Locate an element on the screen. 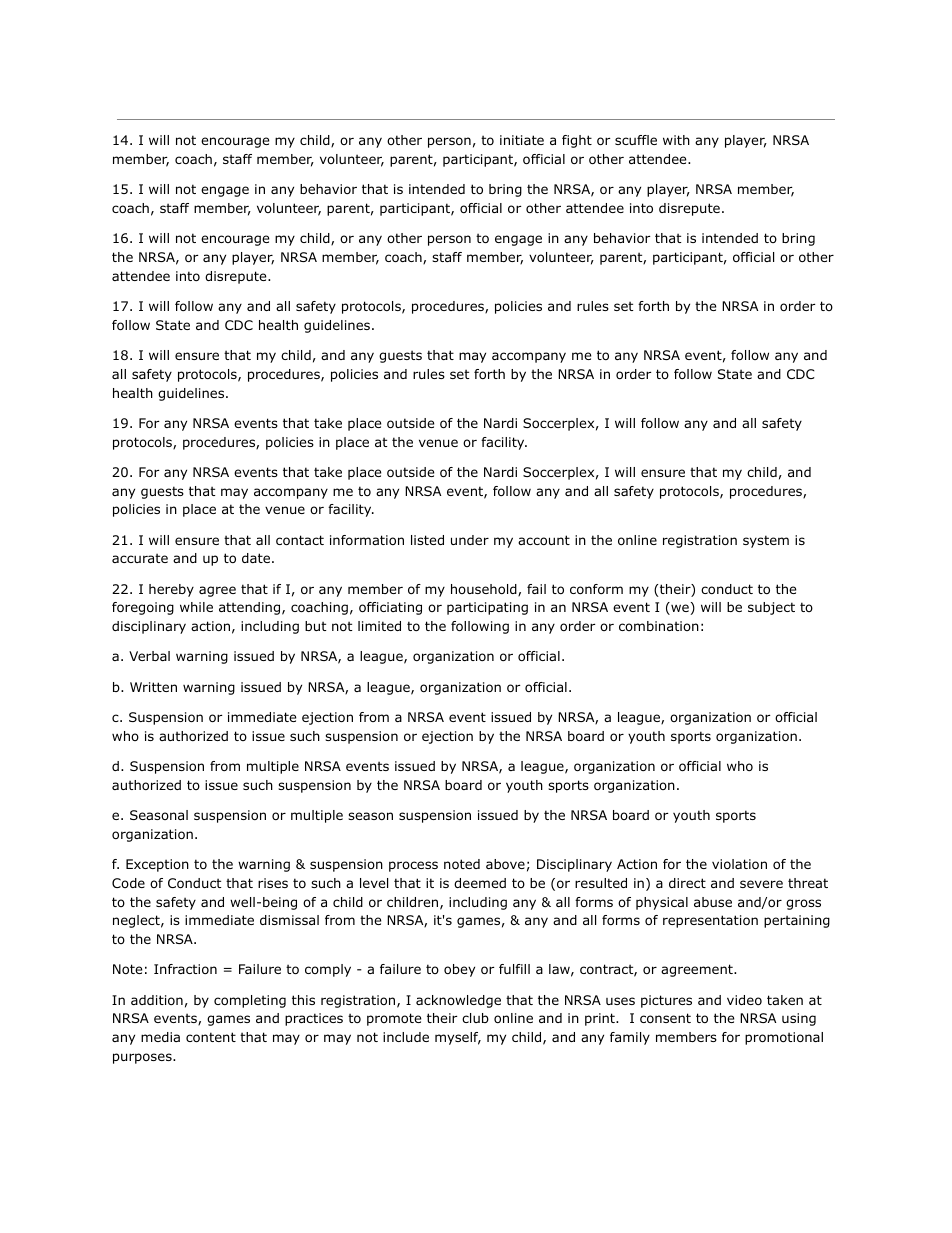 The height and width of the screenshot is (1233, 952). fight is located at coordinates (577, 141).
